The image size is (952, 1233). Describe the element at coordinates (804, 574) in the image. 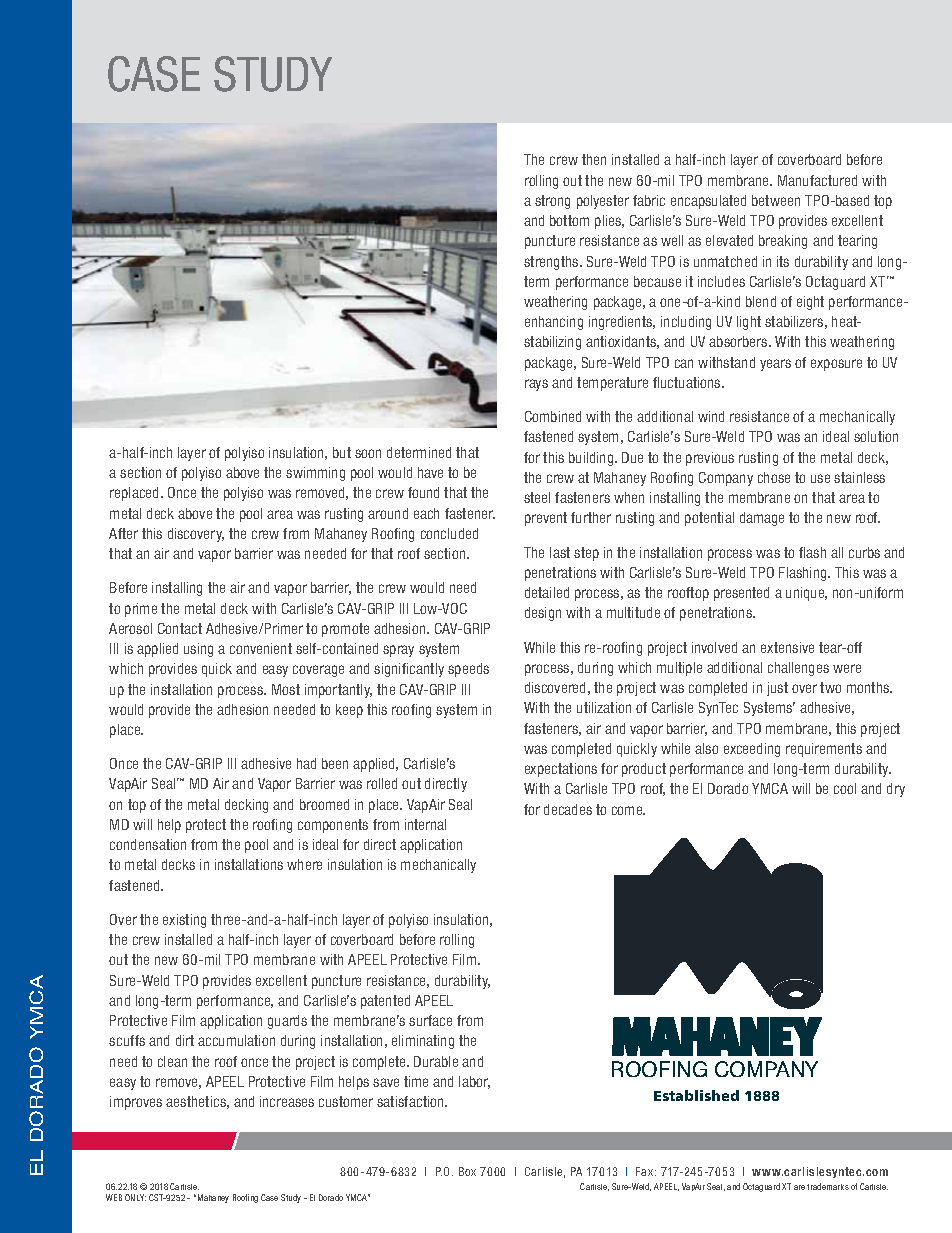

I see `Flashing` at that location.
